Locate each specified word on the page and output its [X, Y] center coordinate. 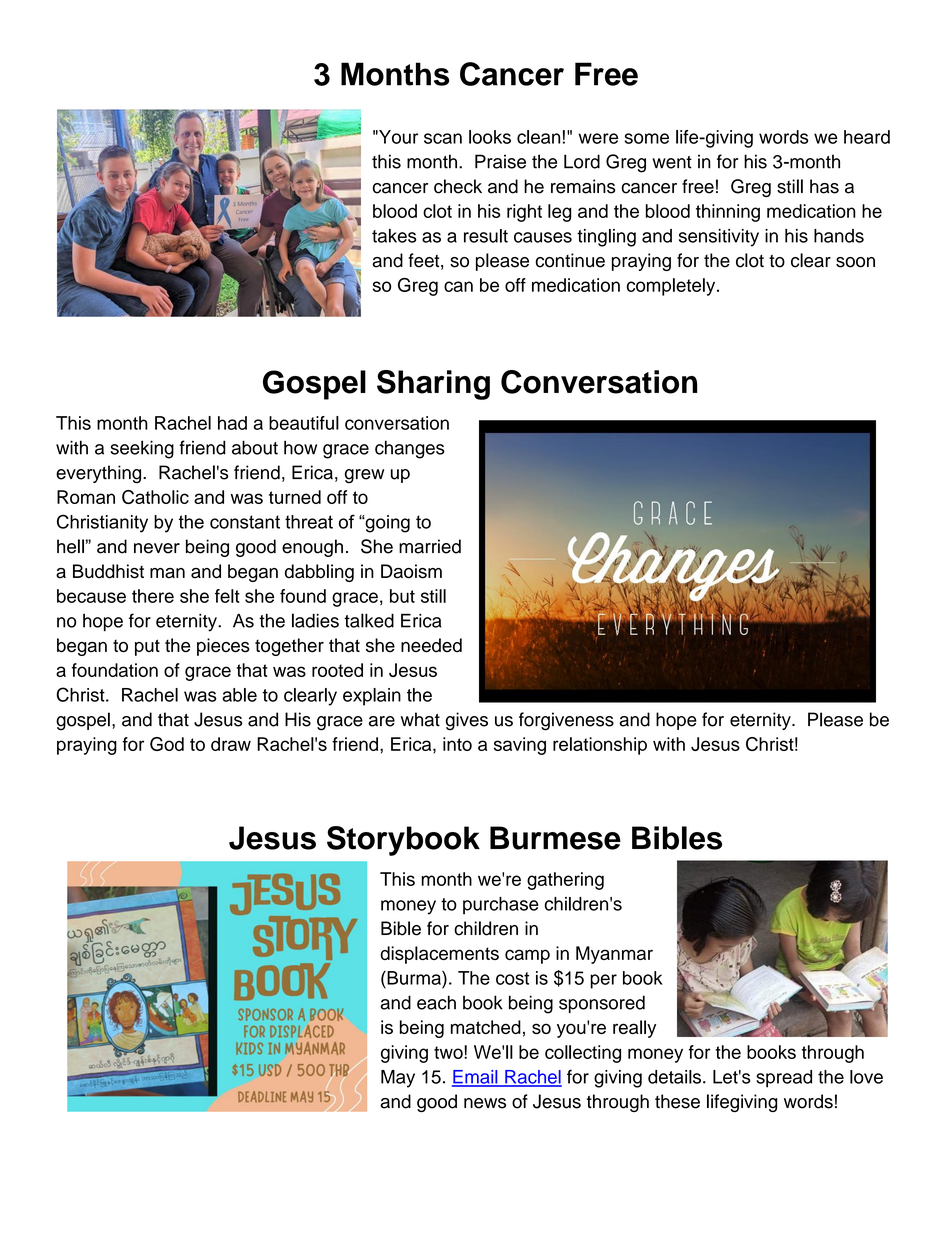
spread [784, 1079]
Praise [500, 161]
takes [394, 236]
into [457, 744]
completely [672, 287]
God [167, 744]
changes [410, 449]
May [398, 1079]
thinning [728, 213]
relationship [600, 746]
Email [476, 1078]
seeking [142, 449]
